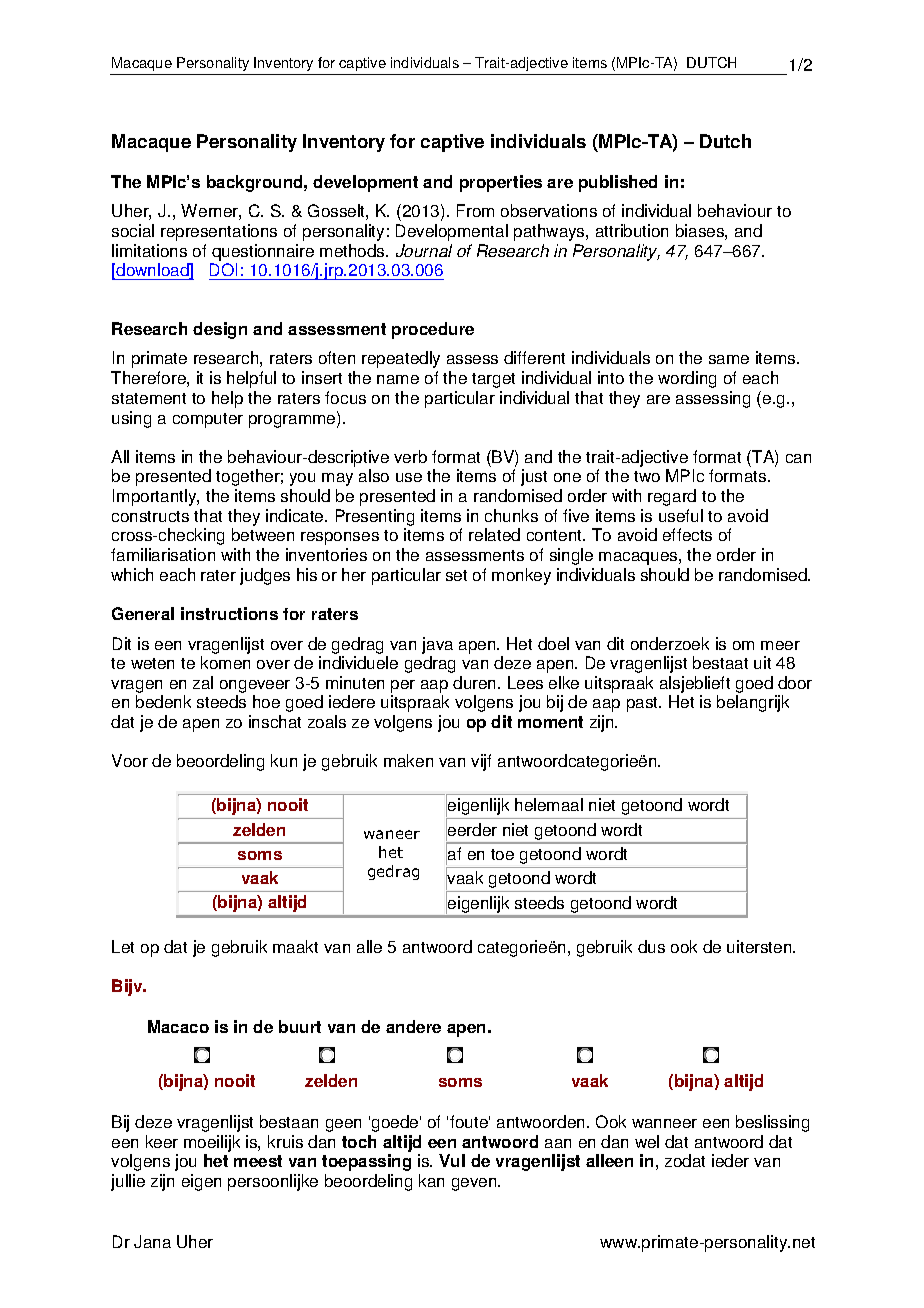 The image size is (924, 1308). Describe the element at coordinates (644, 704) in the screenshot. I see `past` at that location.
